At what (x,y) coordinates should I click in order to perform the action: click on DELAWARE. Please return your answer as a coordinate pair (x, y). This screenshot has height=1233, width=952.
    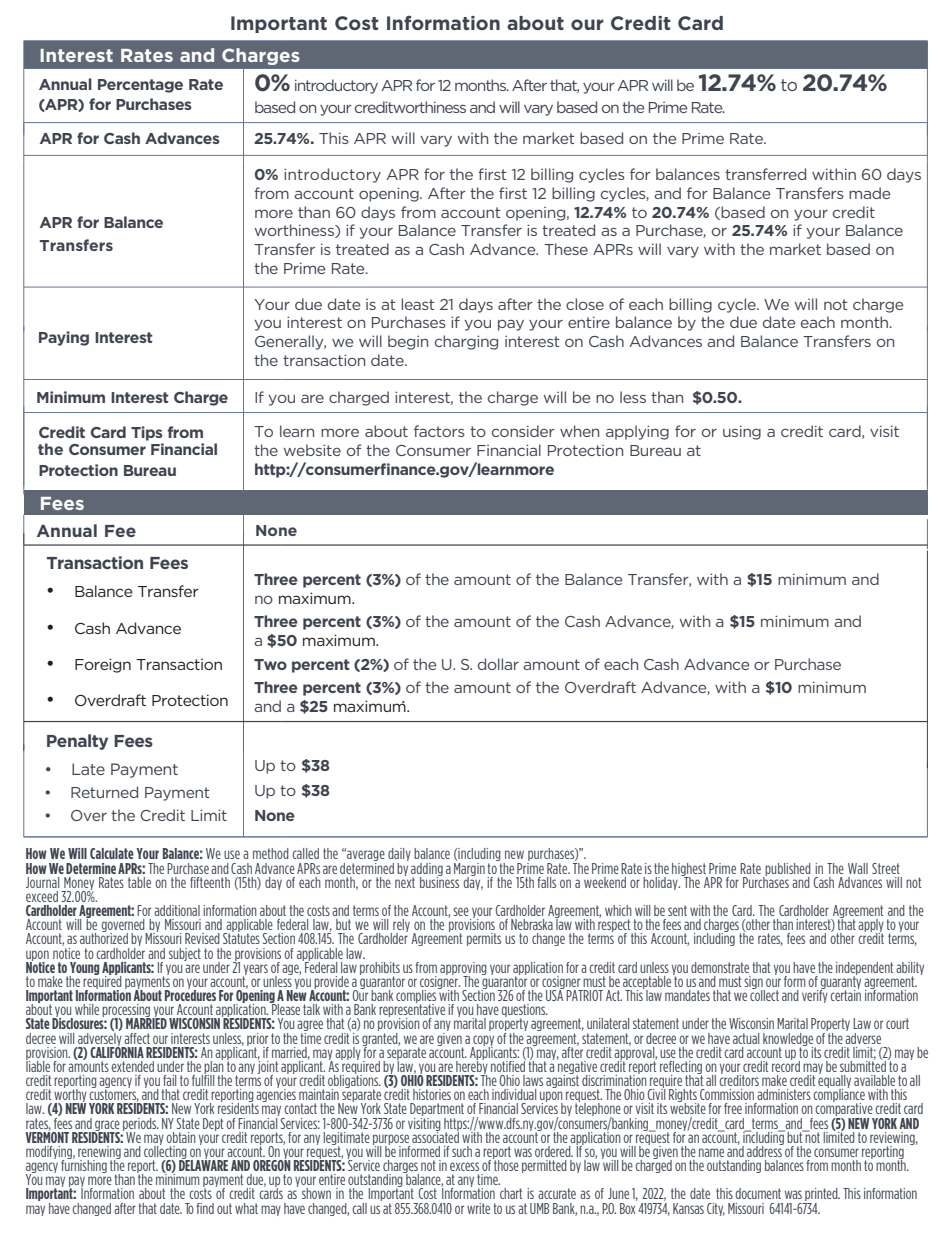
    Looking at the image, I should click on (203, 1164).
